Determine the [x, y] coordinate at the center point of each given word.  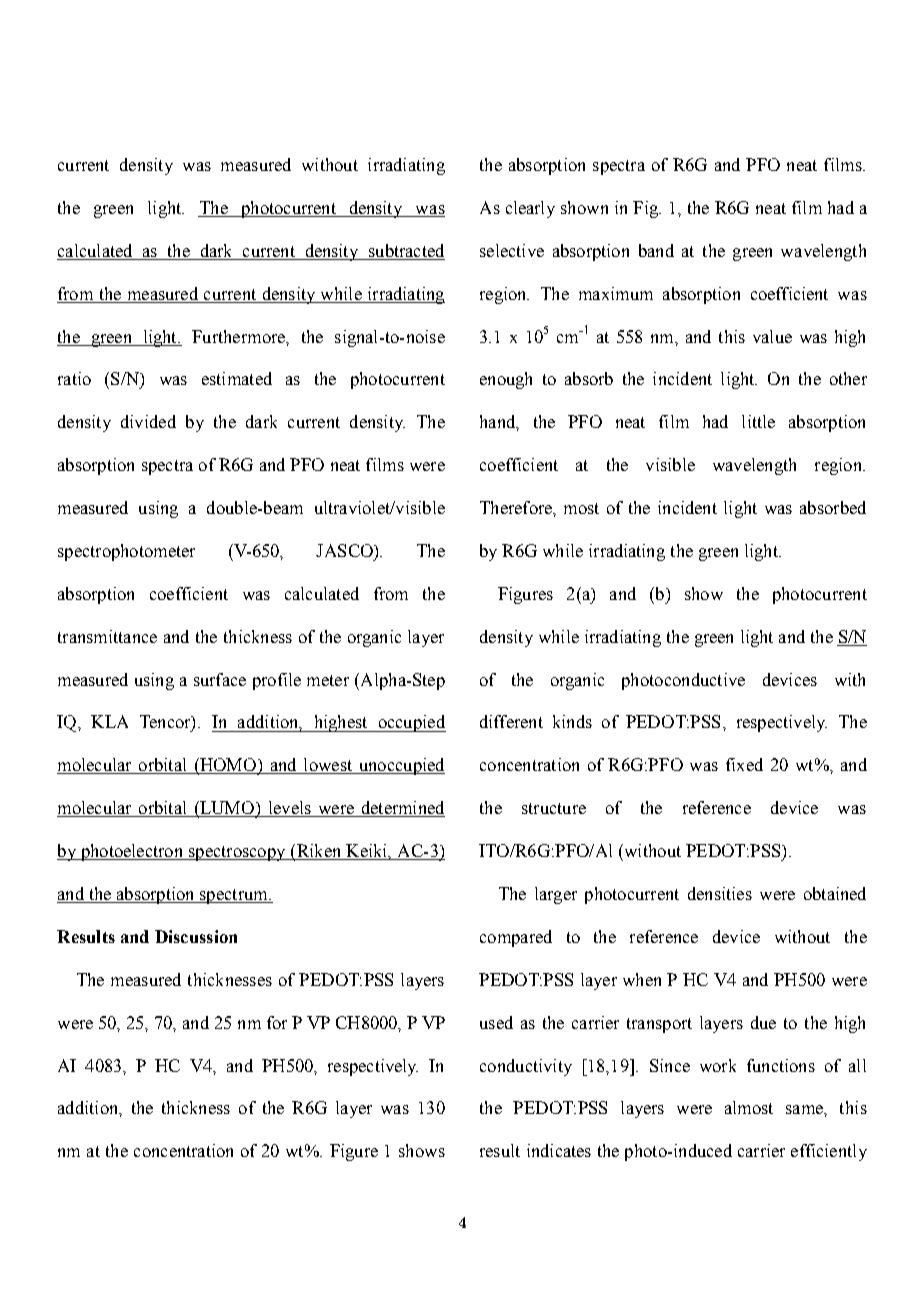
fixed [744, 764]
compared [516, 938]
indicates [559, 1150]
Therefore [517, 507]
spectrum [234, 896]
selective [512, 250]
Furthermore [239, 336]
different [511, 721]
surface [220, 679]
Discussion [196, 936]
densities [720, 893]
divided [148, 421]
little [758, 421]
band [656, 250]
